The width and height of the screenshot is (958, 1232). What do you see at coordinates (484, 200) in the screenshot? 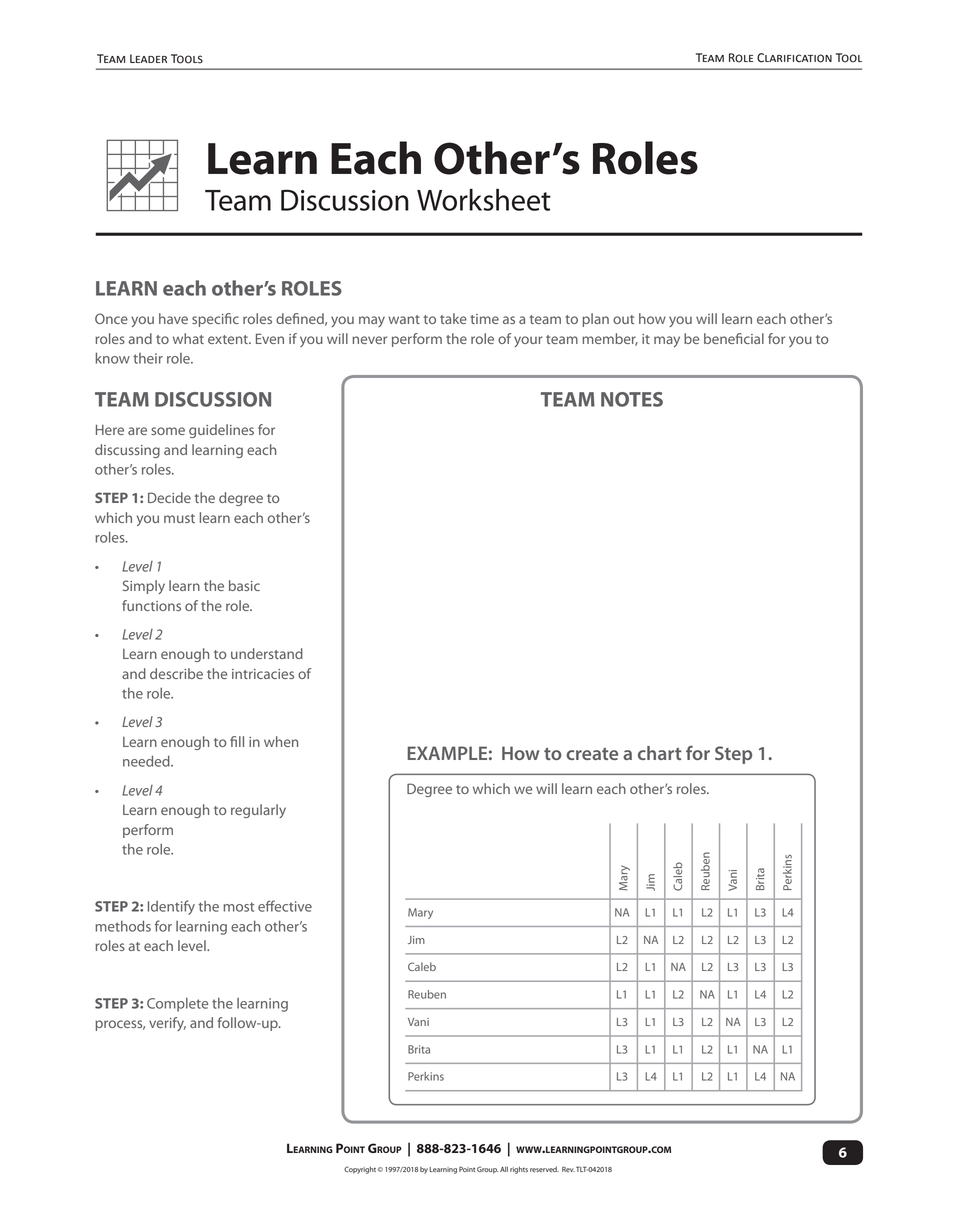
I see `Worksheet` at bounding box center [484, 200].
